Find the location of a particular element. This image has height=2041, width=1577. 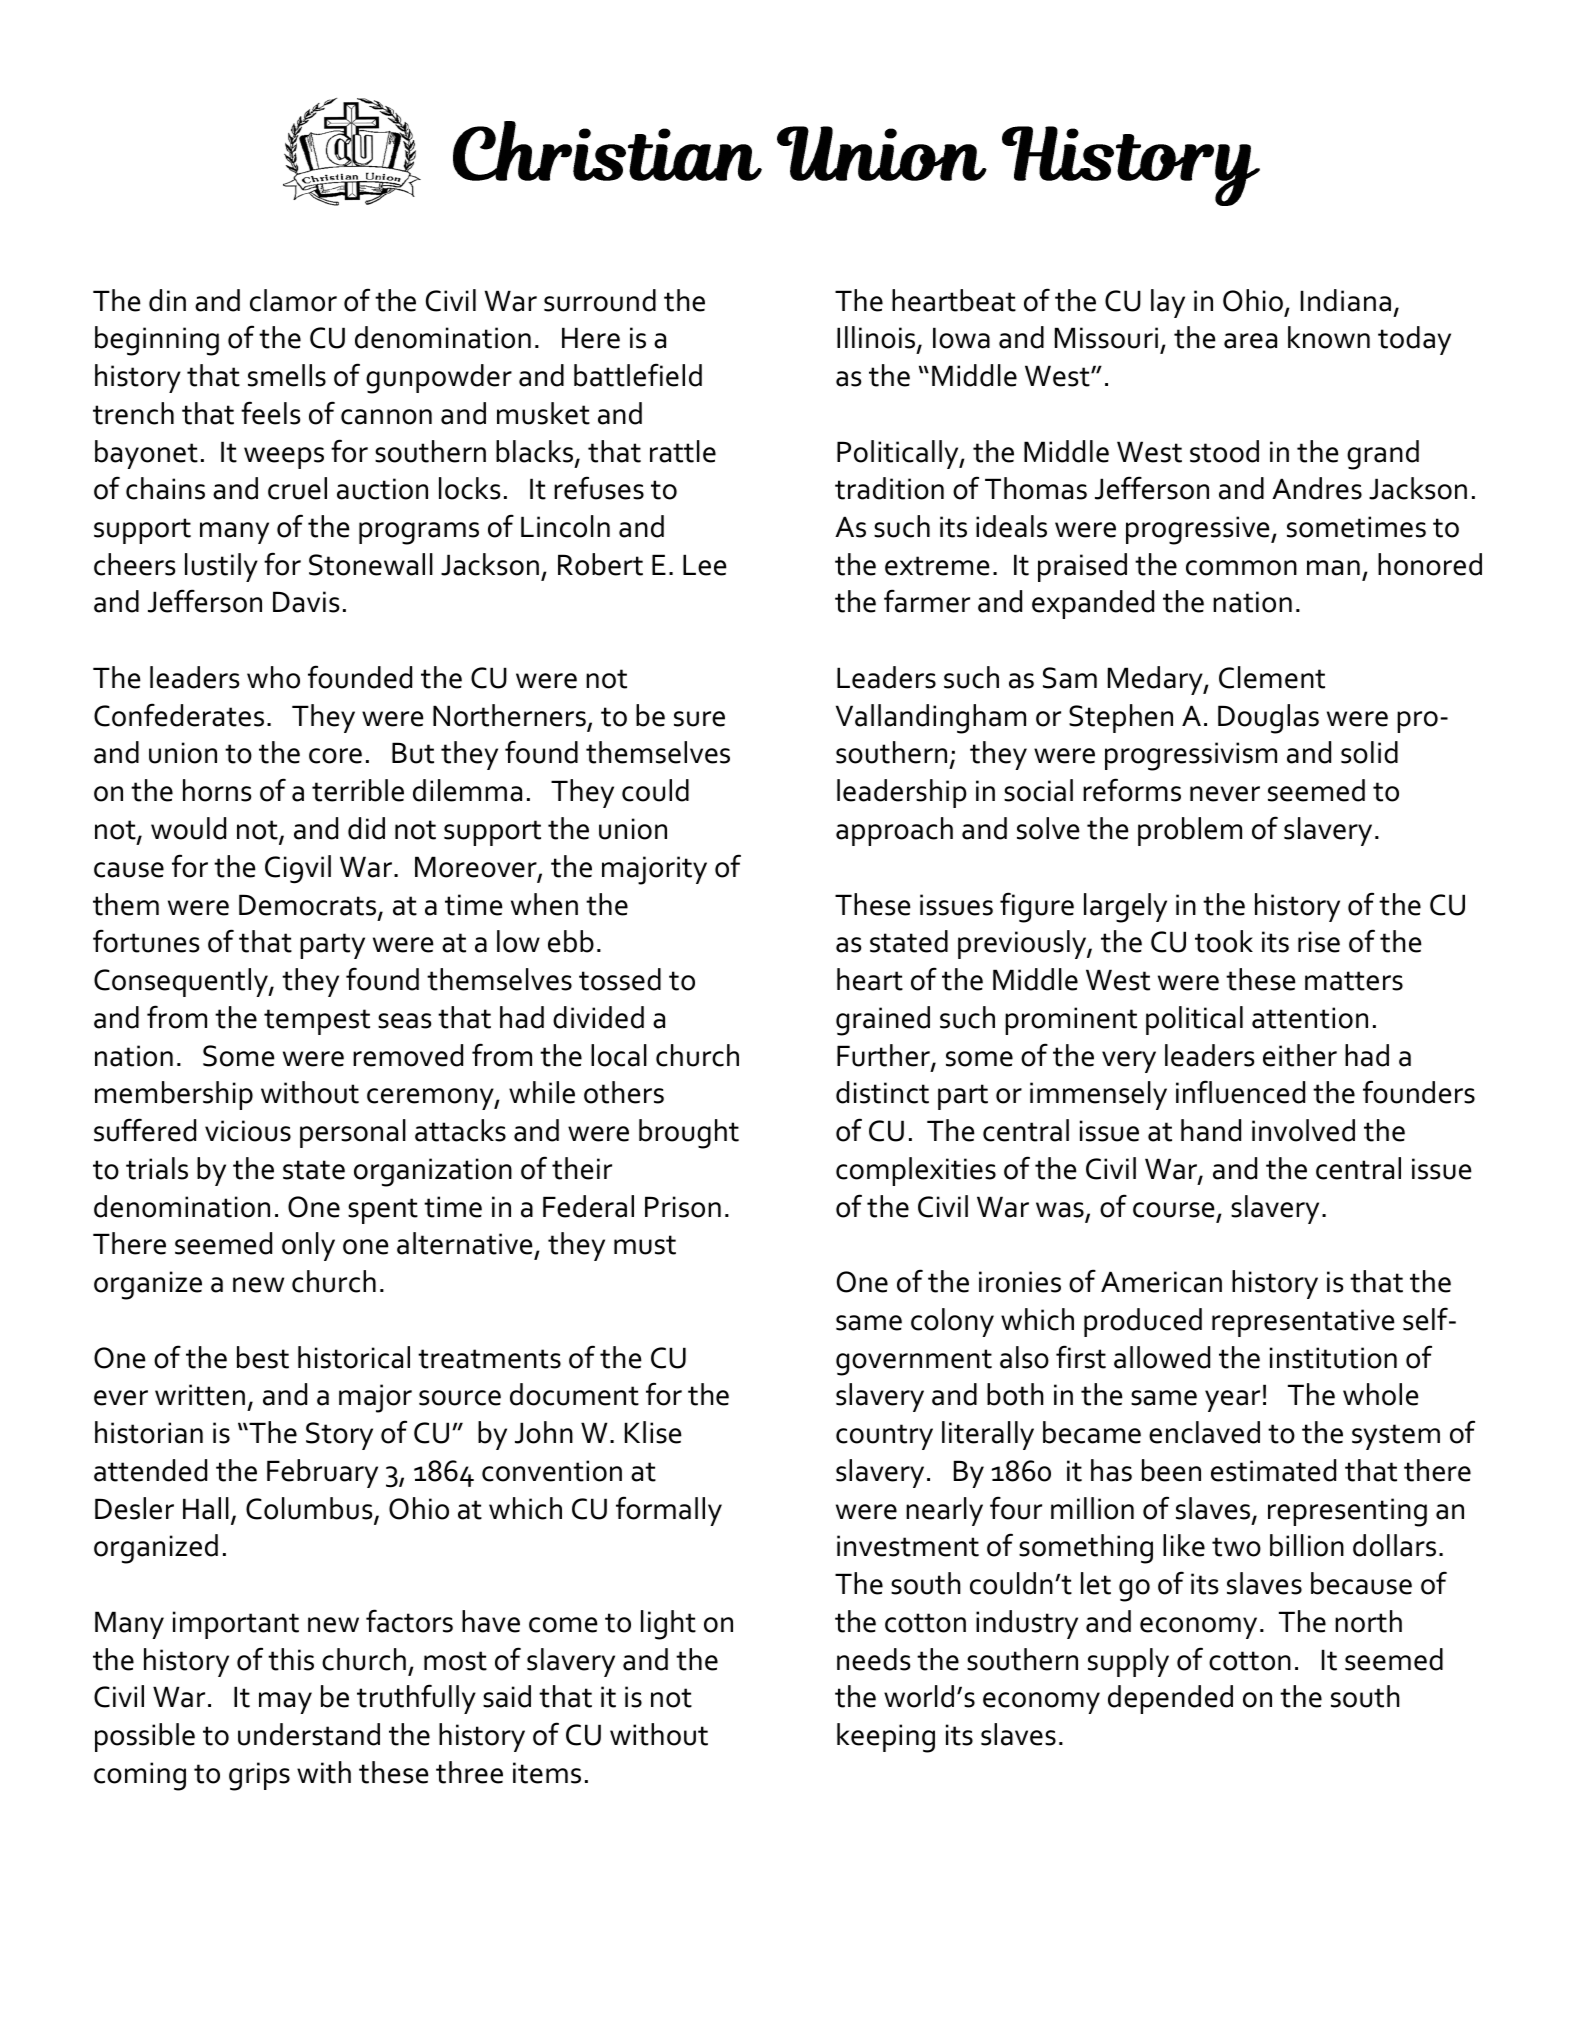

area is located at coordinates (1250, 341).
